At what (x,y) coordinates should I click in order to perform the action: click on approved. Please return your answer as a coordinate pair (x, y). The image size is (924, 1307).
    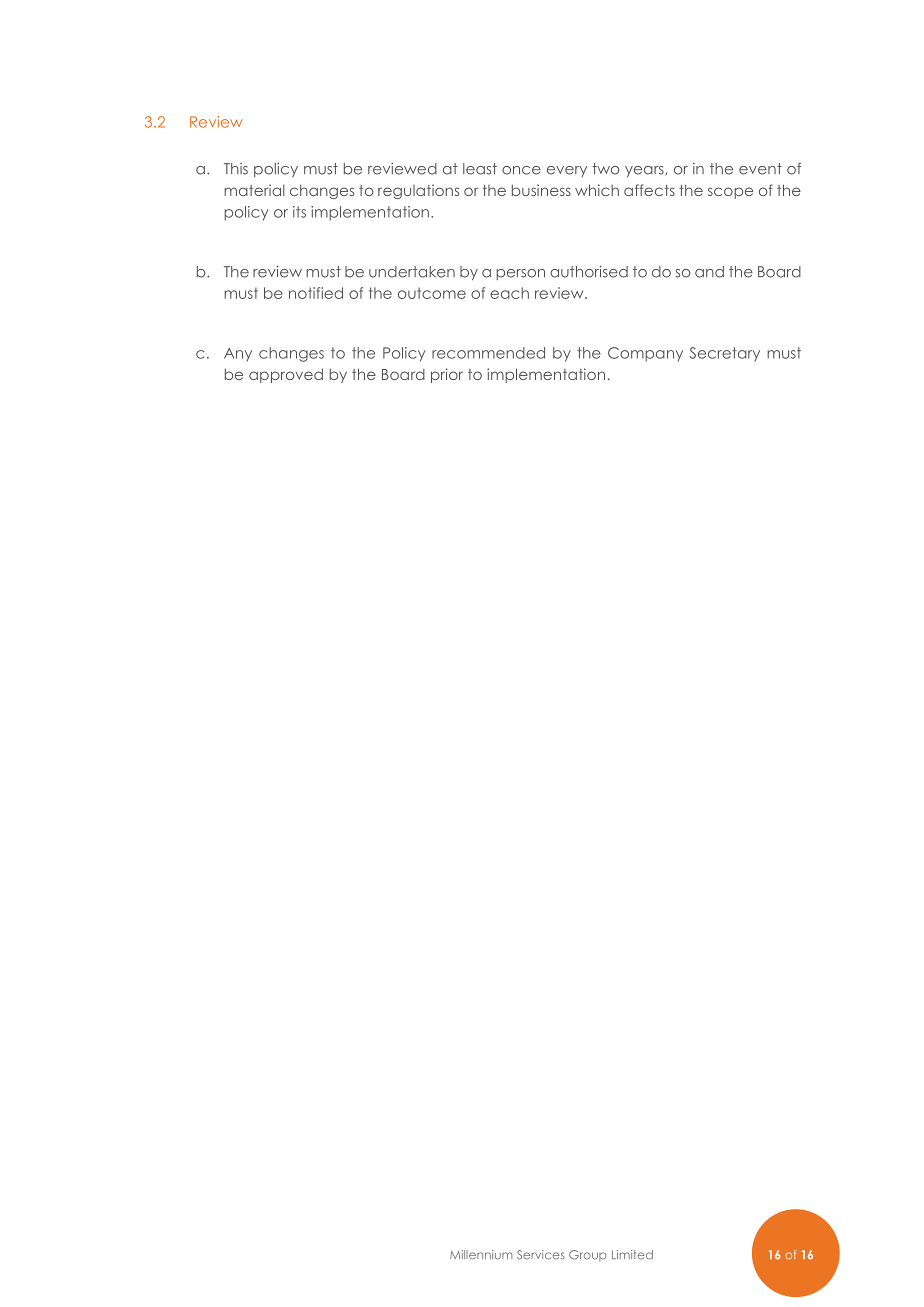
    Looking at the image, I should click on (286, 375).
